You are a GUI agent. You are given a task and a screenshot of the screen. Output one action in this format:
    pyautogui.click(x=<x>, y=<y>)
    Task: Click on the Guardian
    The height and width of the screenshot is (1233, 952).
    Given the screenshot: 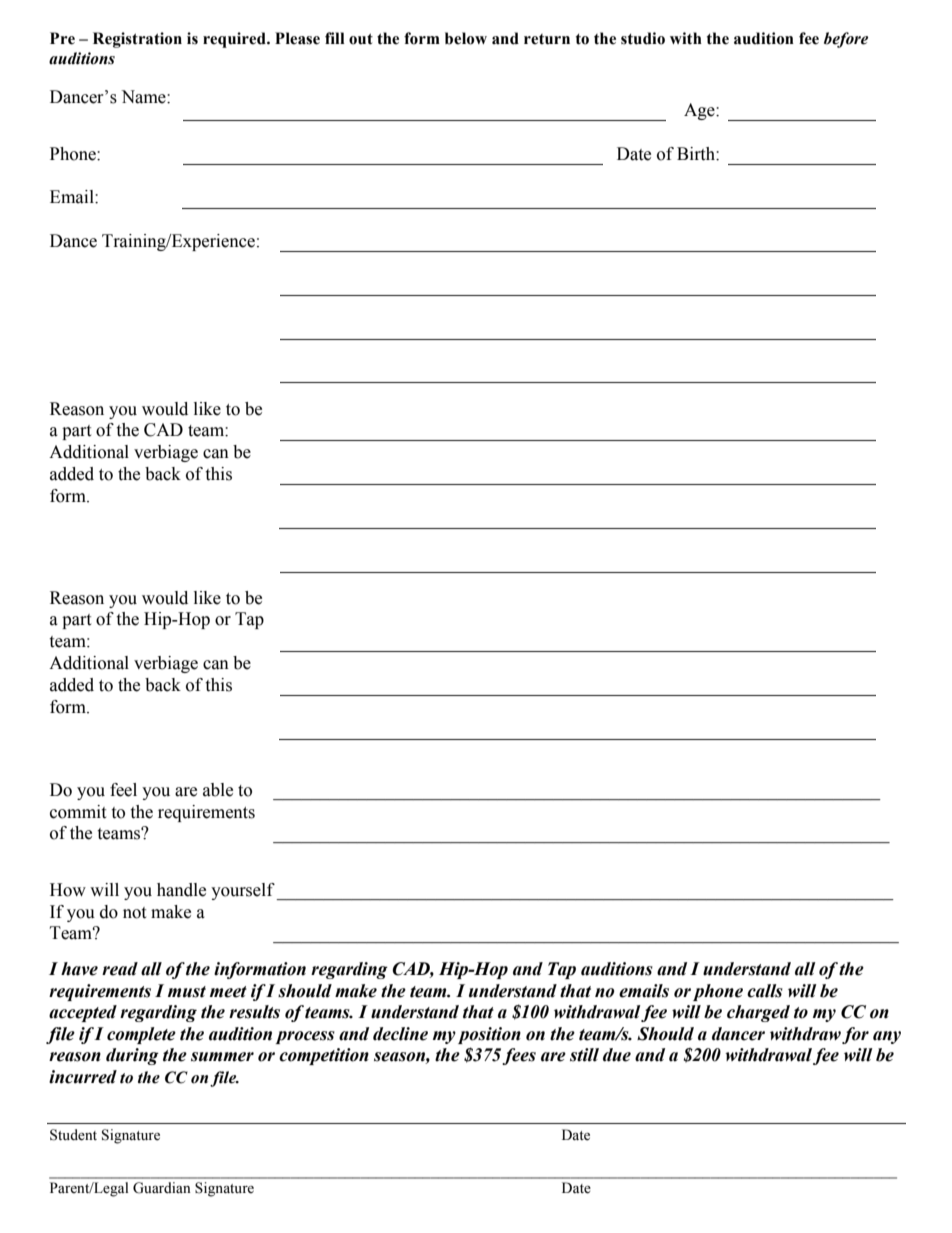 What is the action you would take?
    pyautogui.click(x=162, y=1188)
